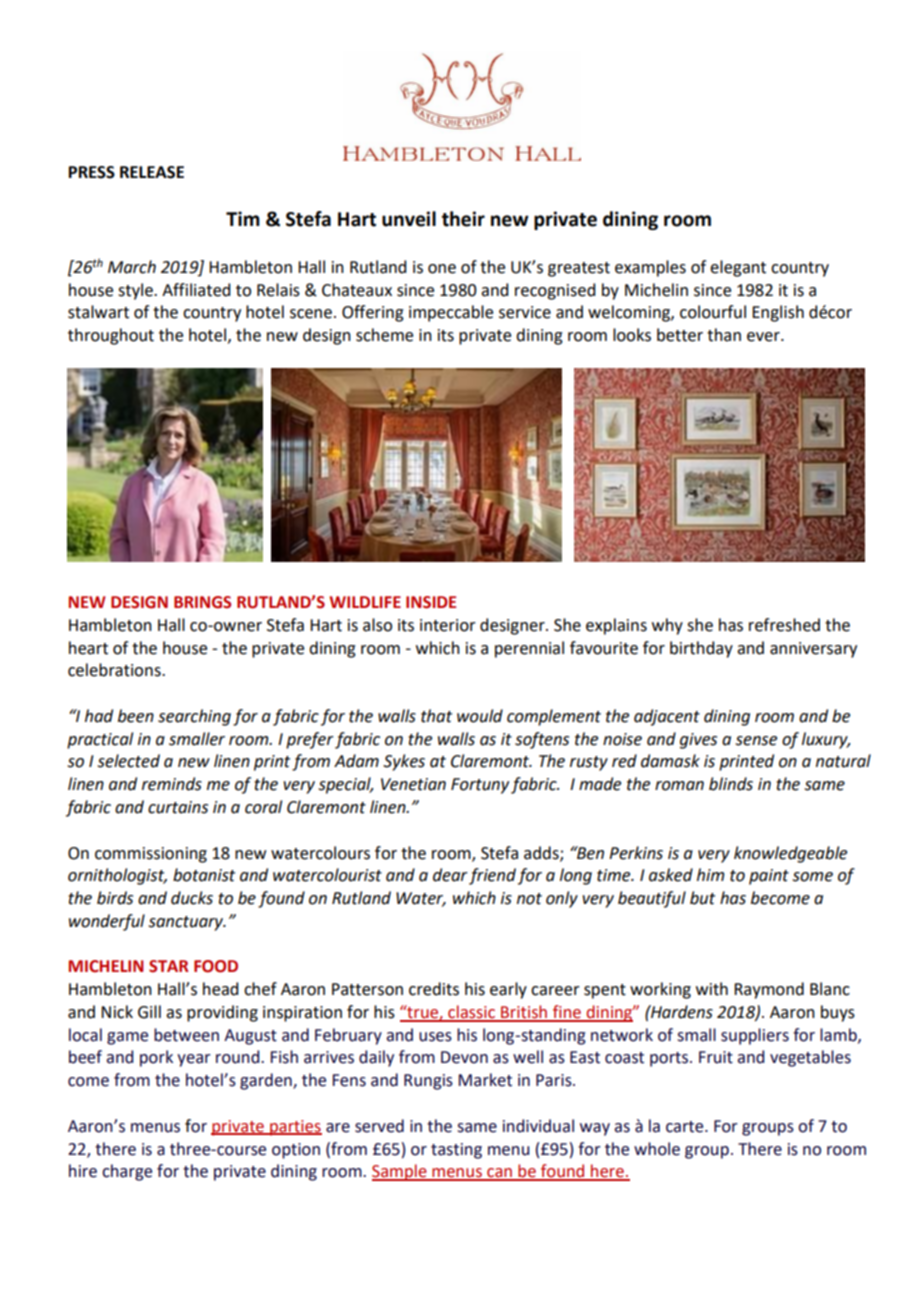 The width and height of the screenshot is (924, 1309). What do you see at coordinates (127, 1172) in the screenshot?
I see `charge` at bounding box center [127, 1172].
